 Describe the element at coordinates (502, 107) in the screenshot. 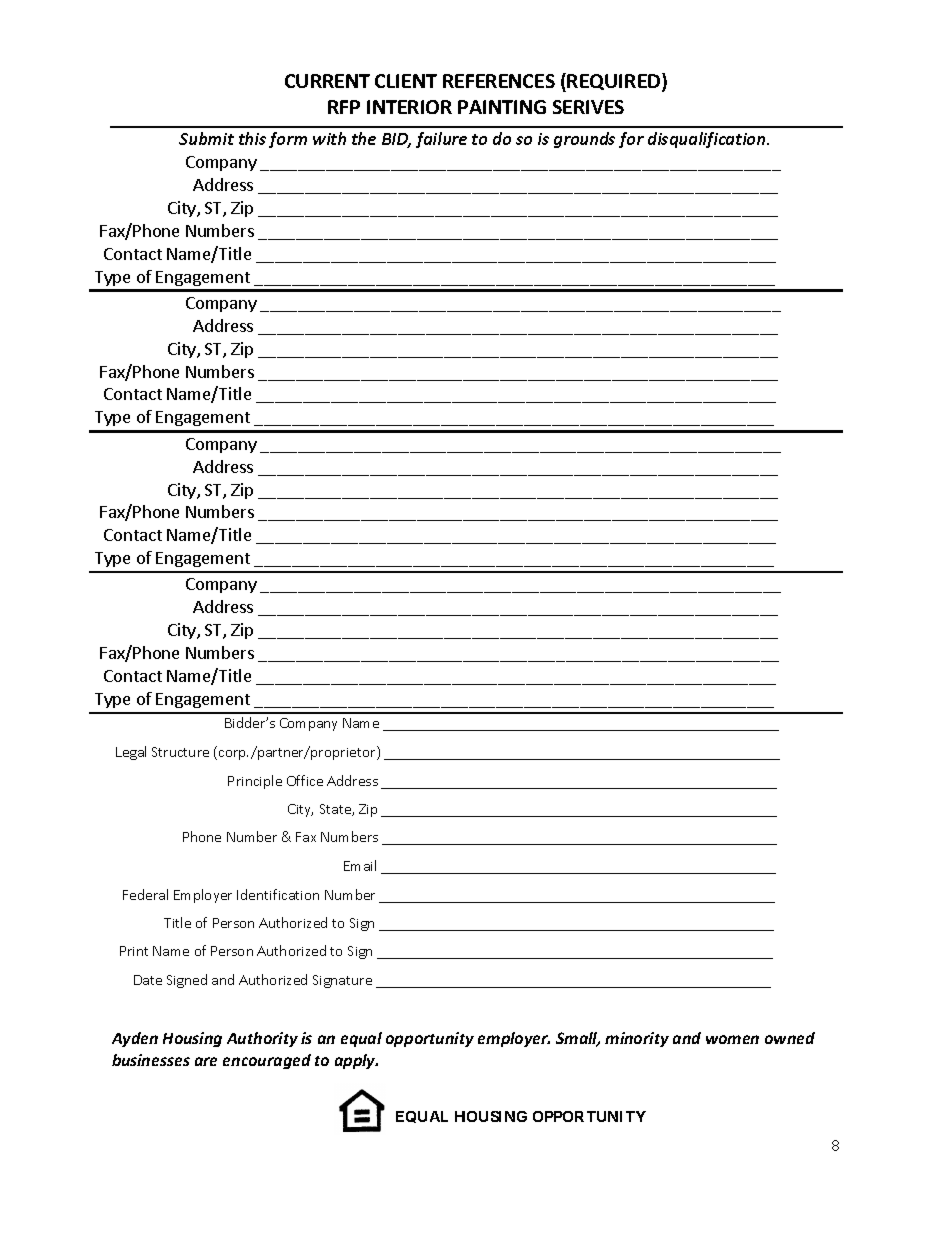

I see `PAINTING` at that location.
